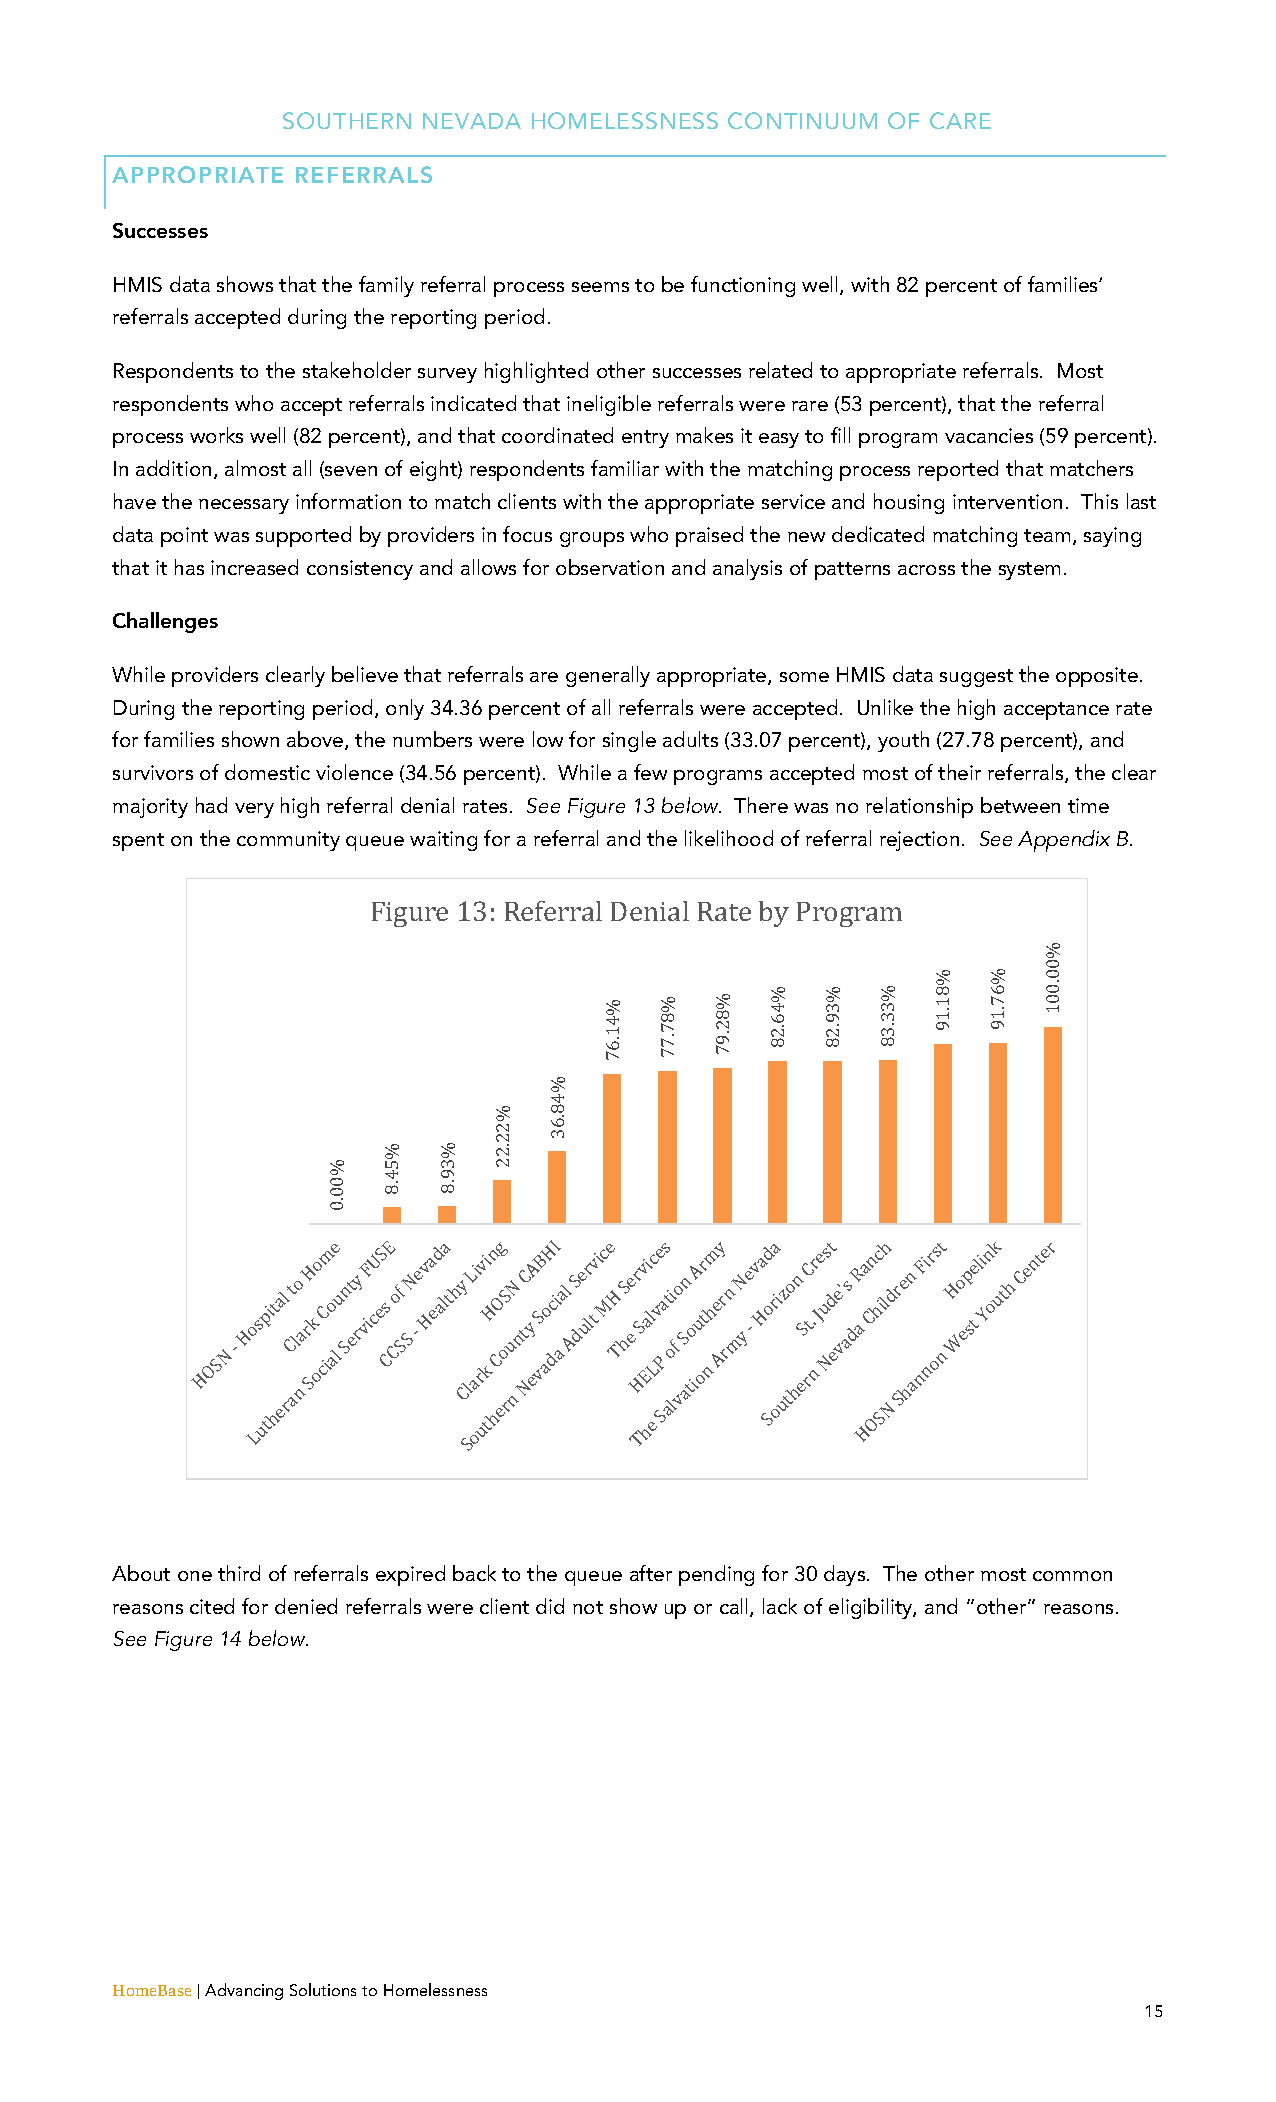 The width and height of the screenshot is (1276, 2102). What do you see at coordinates (386, 286) in the screenshot?
I see `family` at bounding box center [386, 286].
